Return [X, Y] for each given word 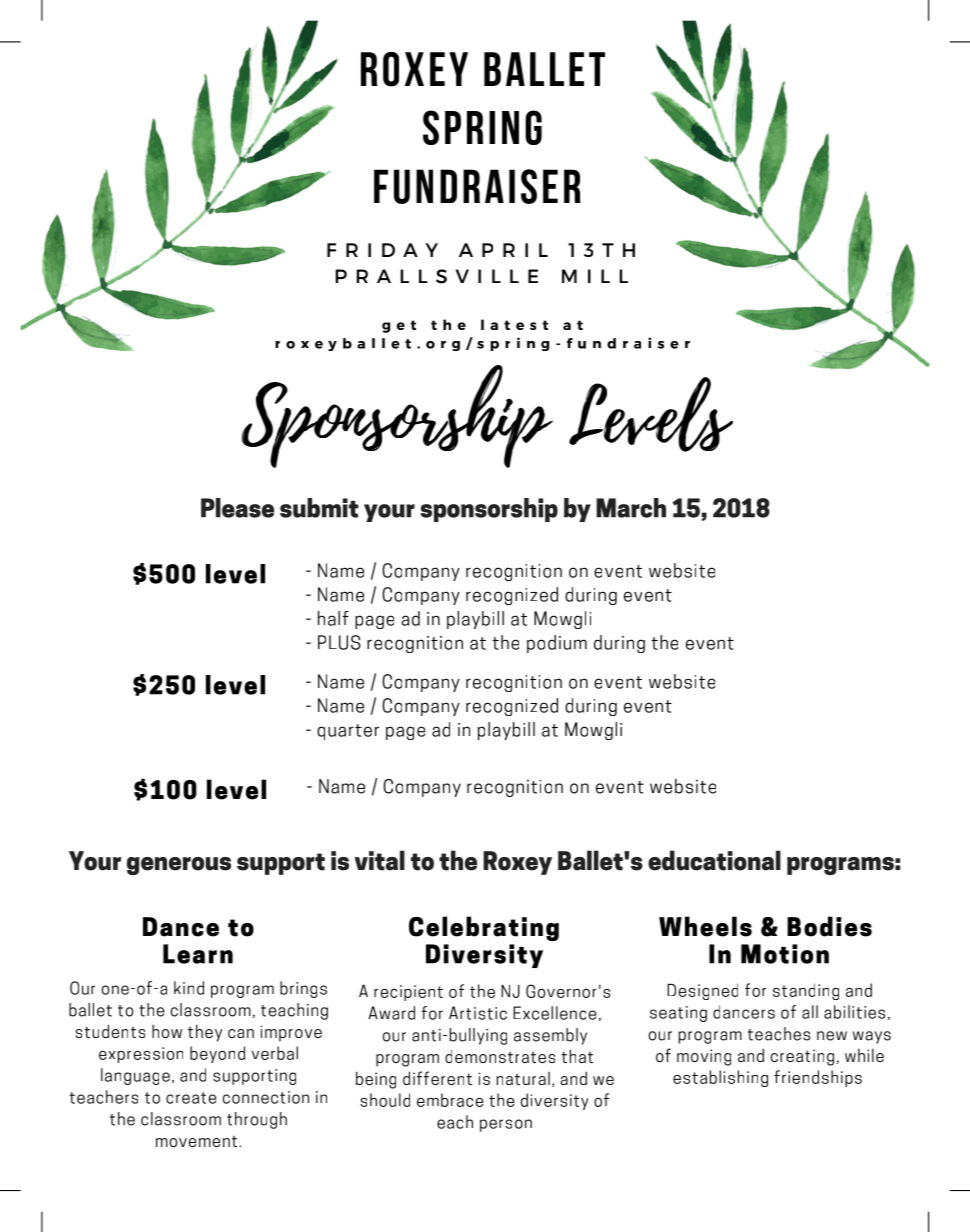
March [631, 508]
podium [557, 644]
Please [237, 508]
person [506, 1125]
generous [179, 866]
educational [714, 860]
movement [198, 1141]
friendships [818, 1078]
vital [380, 860]
